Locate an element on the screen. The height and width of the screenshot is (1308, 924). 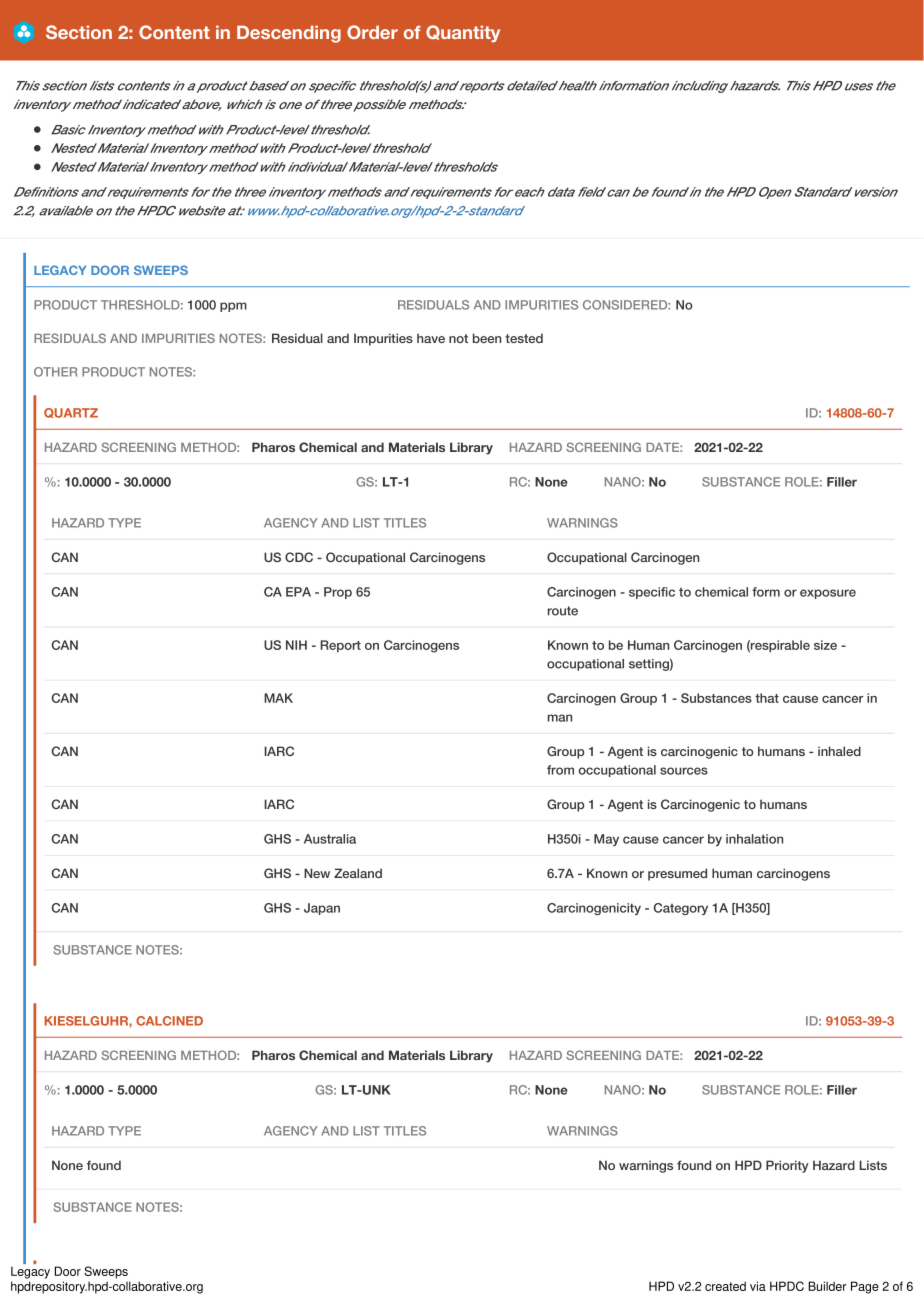
been is located at coordinates (487, 338).
